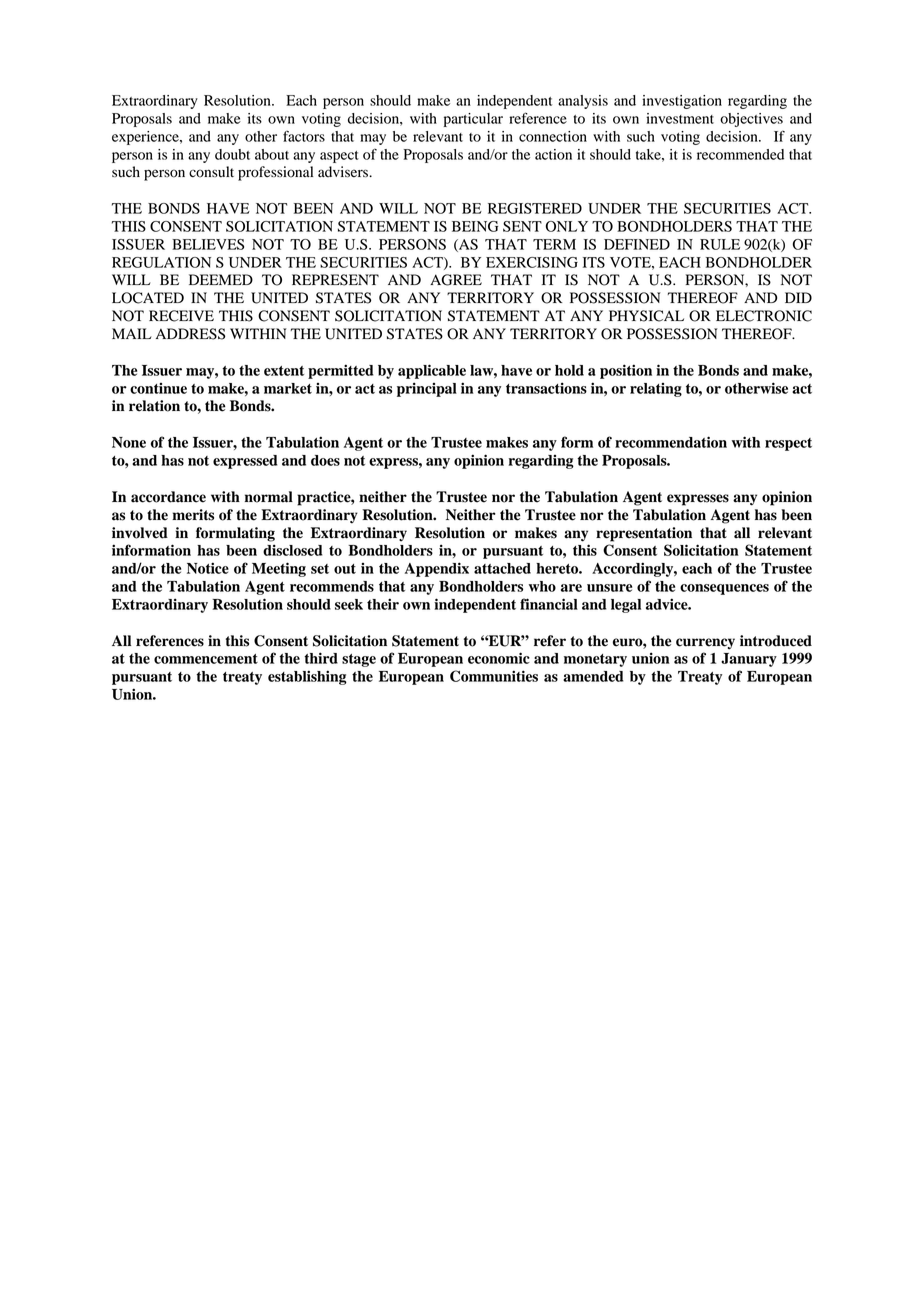  Describe the element at coordinates (764, 316) in the image. I see `ELECTRONIC` at that location.
